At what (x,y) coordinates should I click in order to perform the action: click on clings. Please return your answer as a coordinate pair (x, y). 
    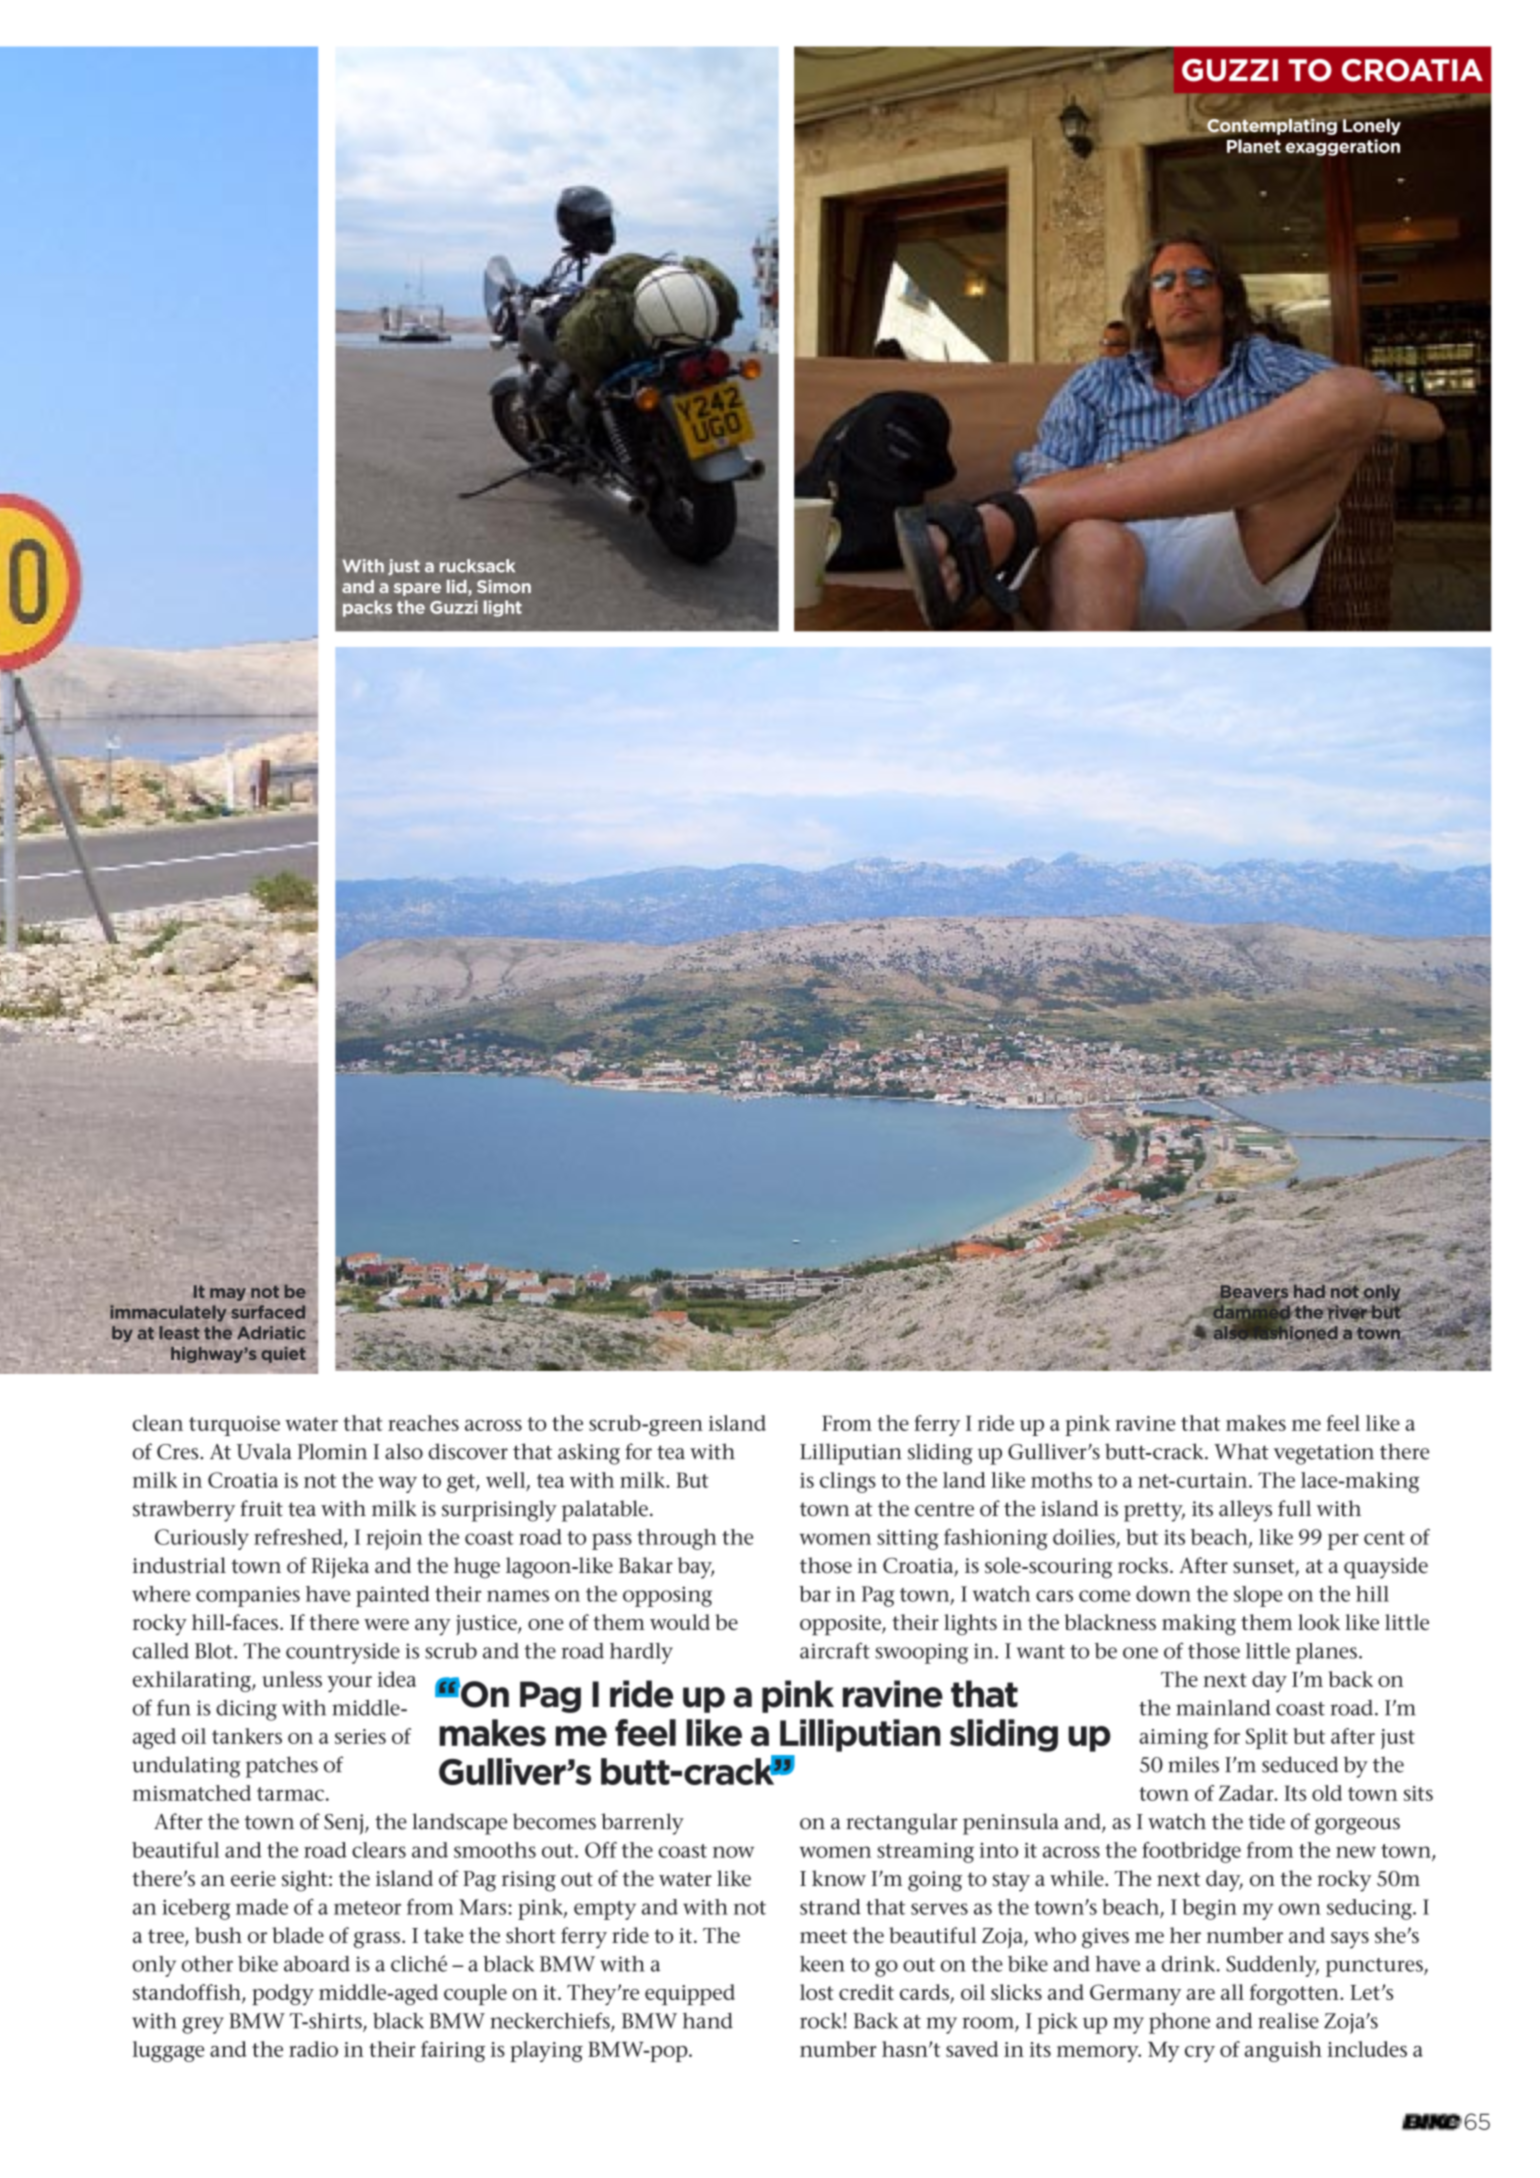
    Looking at the image, I should click on (848, 1482).
